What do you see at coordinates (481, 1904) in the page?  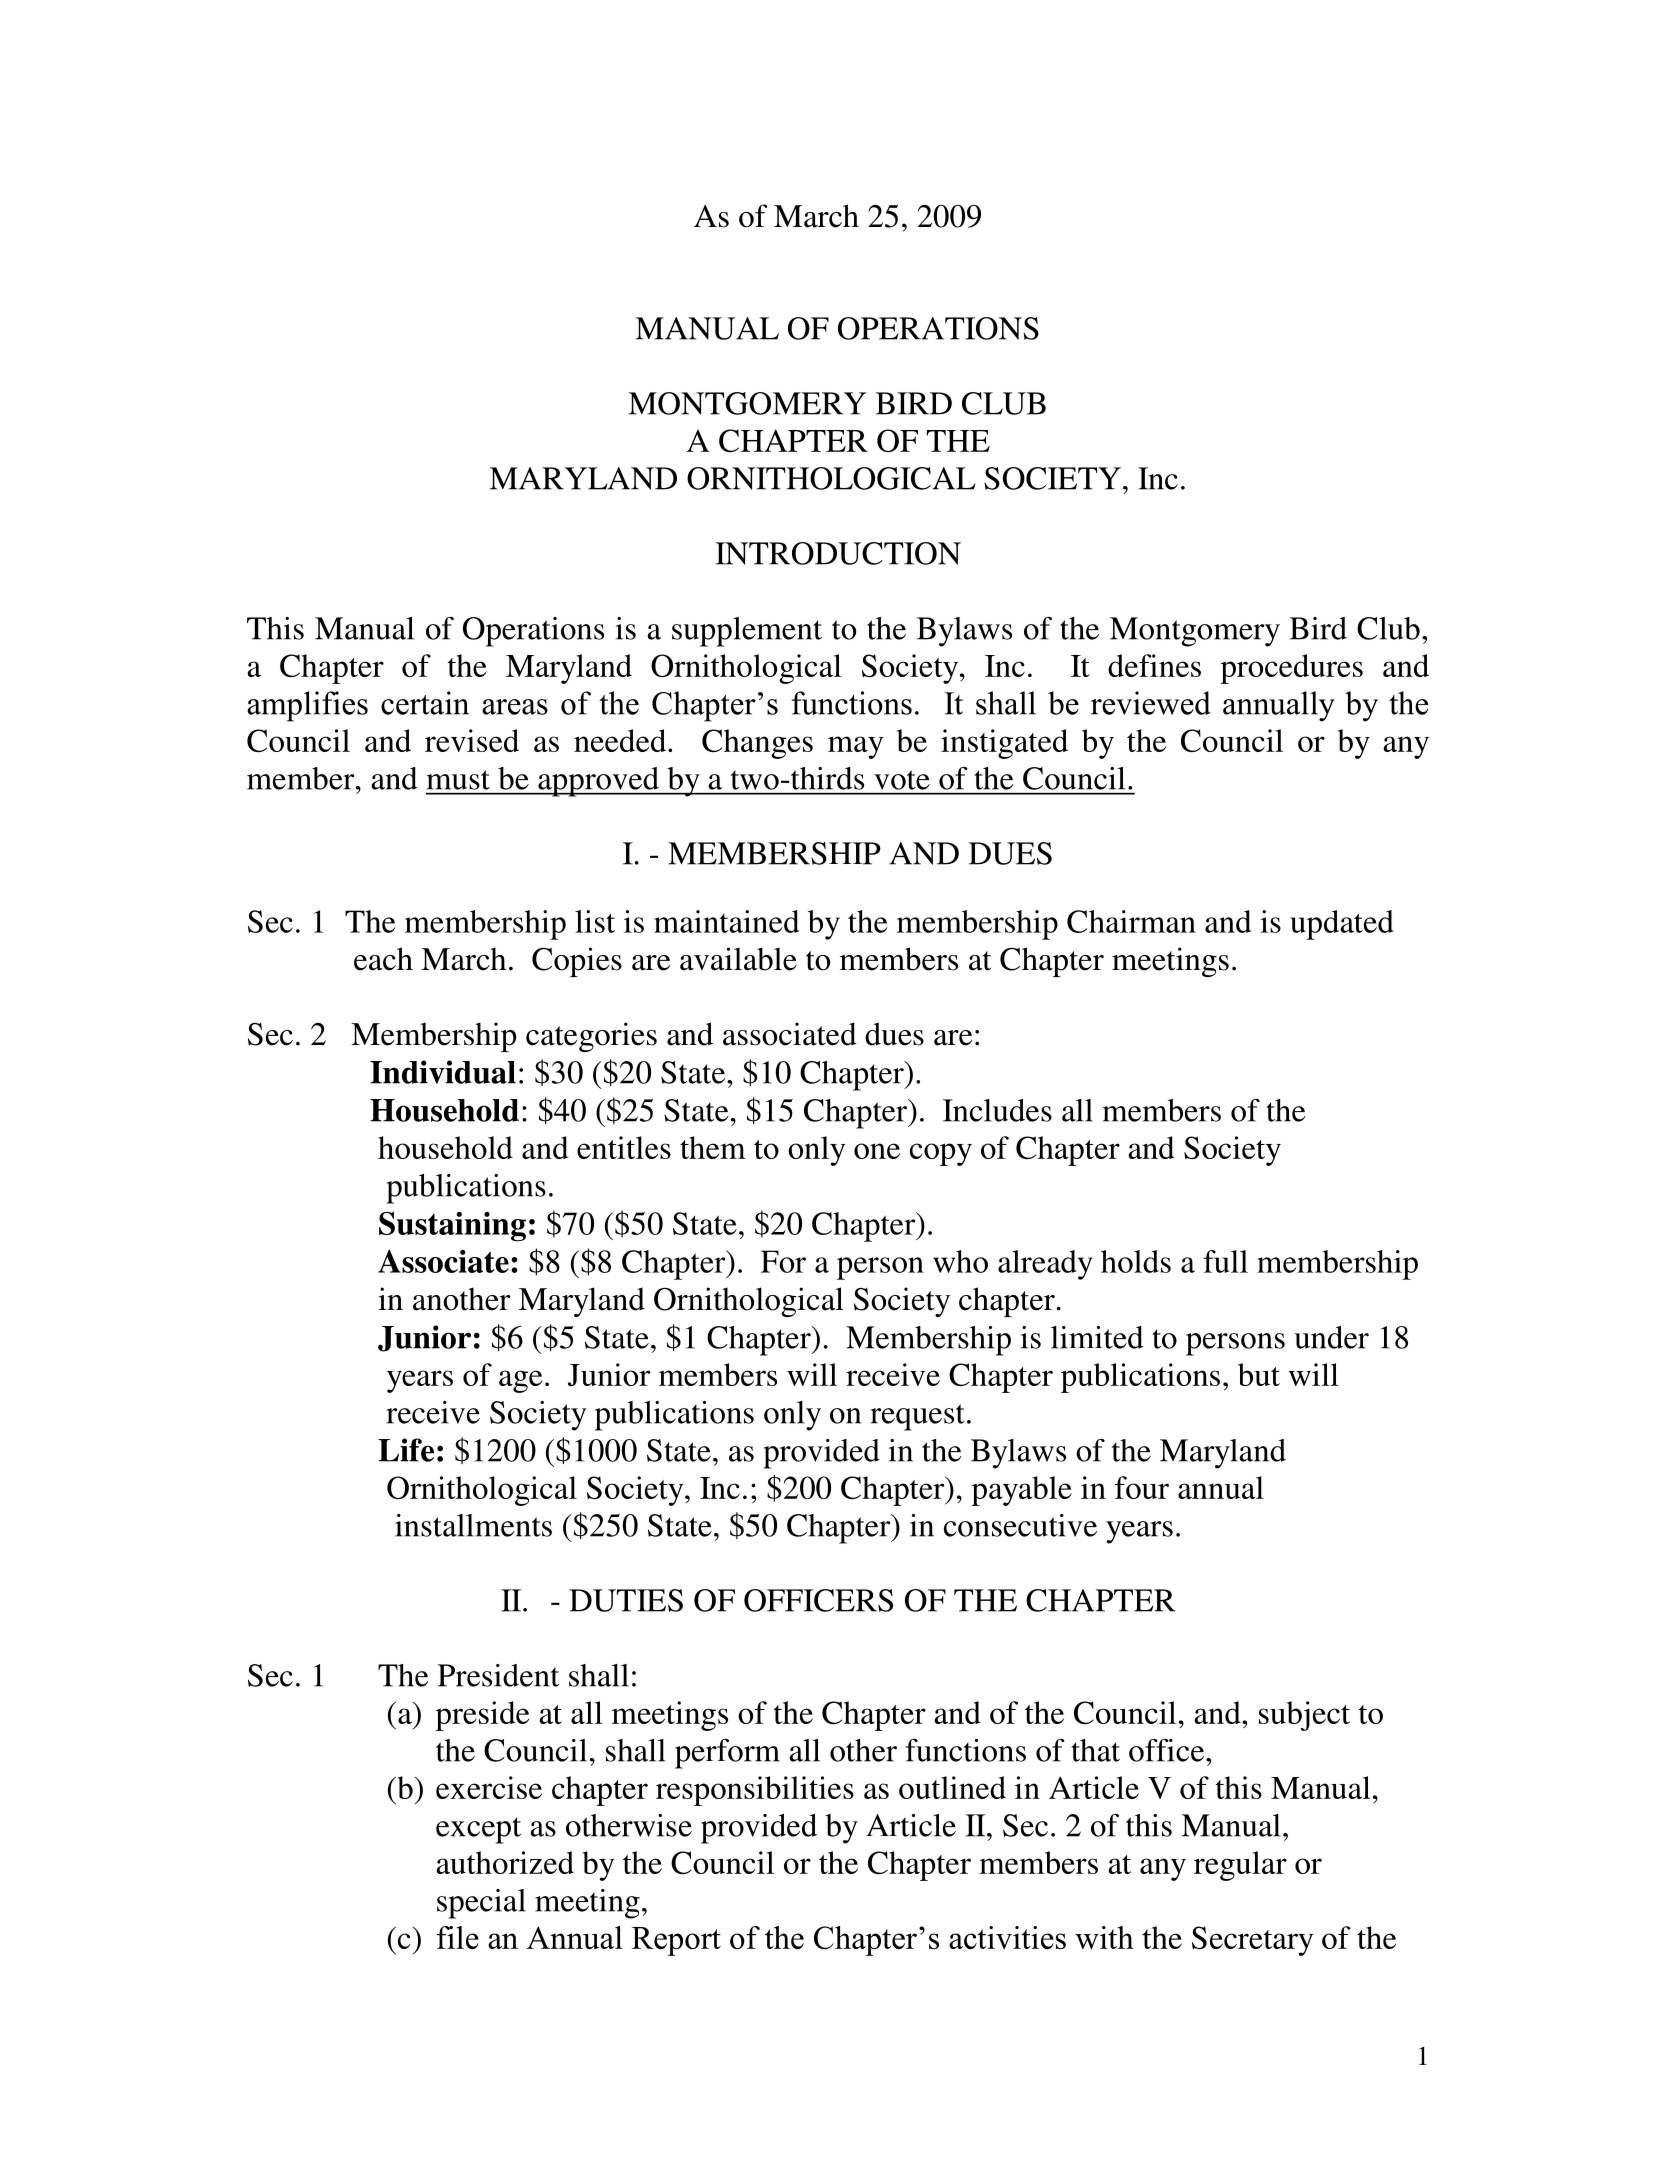 I see `special` at bounding box center [481, 1904].
